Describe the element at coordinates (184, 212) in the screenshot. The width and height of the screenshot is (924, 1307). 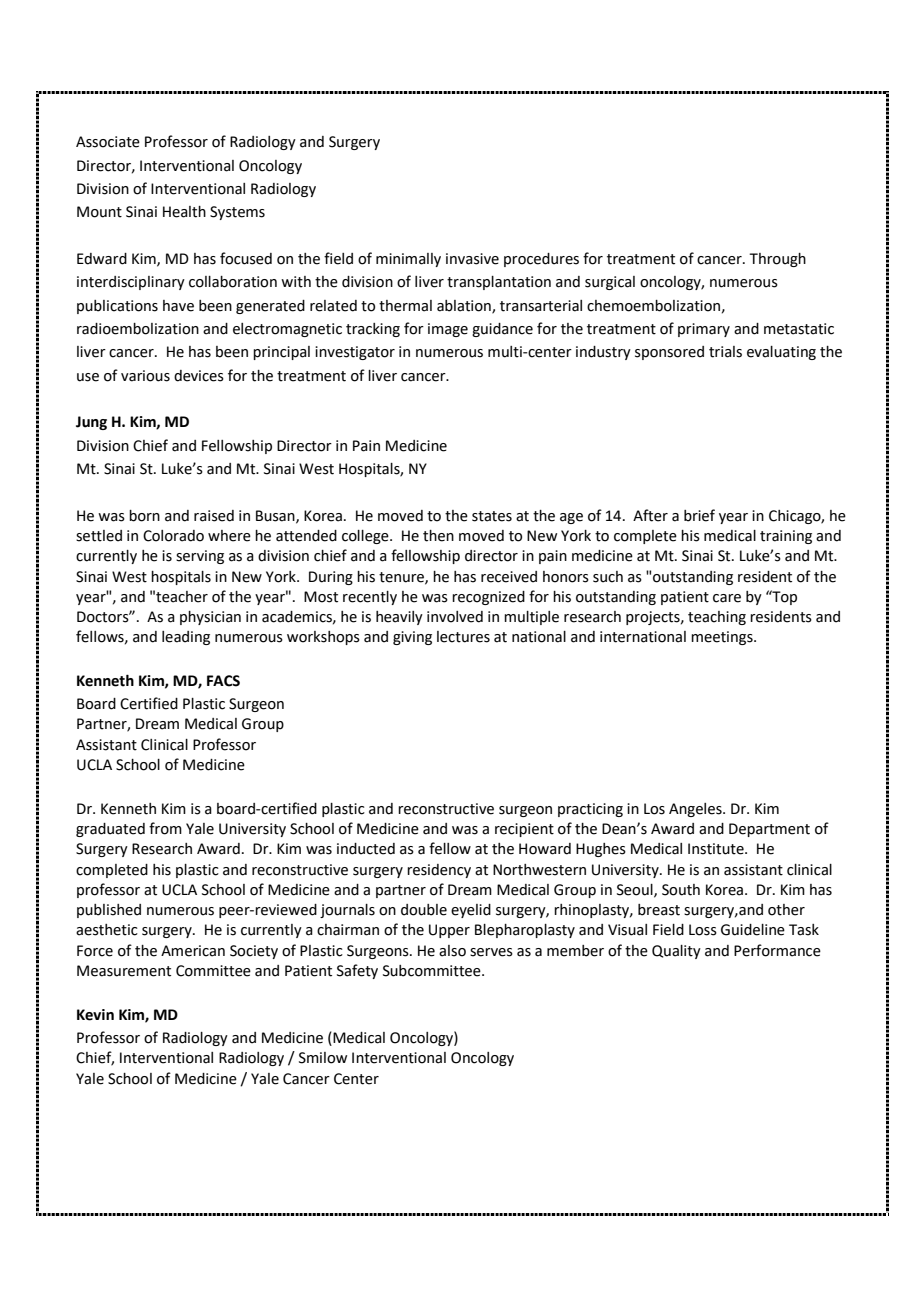
I see `Health` at that location.
